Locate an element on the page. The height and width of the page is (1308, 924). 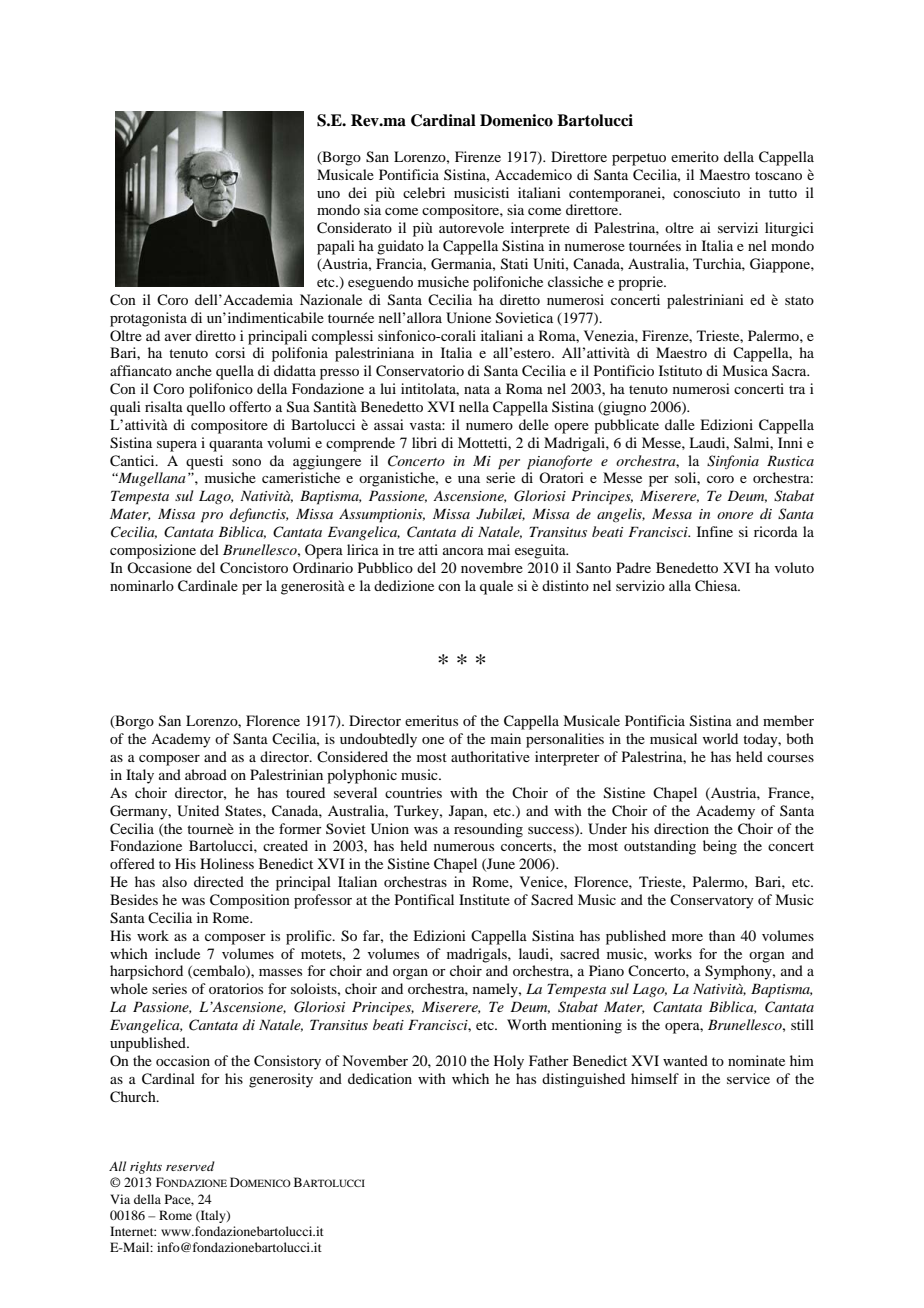
reserved is located at coordinates (190, 1166).
